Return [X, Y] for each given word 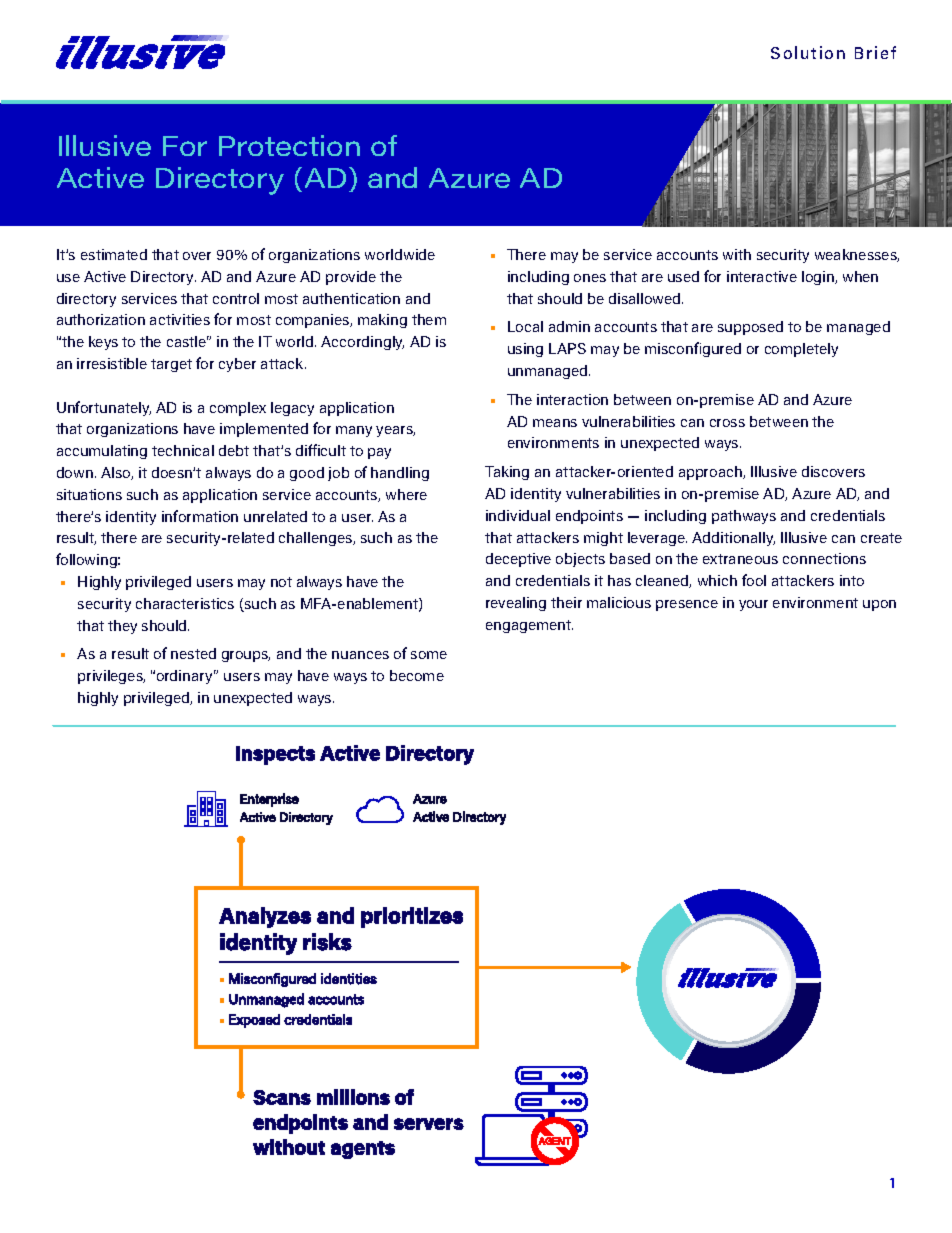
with [737, 254]
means [555, 423]
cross [727, 423]
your [753, 605]
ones [590, 278]
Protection [289, 145]
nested [193, 653]
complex [238, 409]
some [429, 655]
